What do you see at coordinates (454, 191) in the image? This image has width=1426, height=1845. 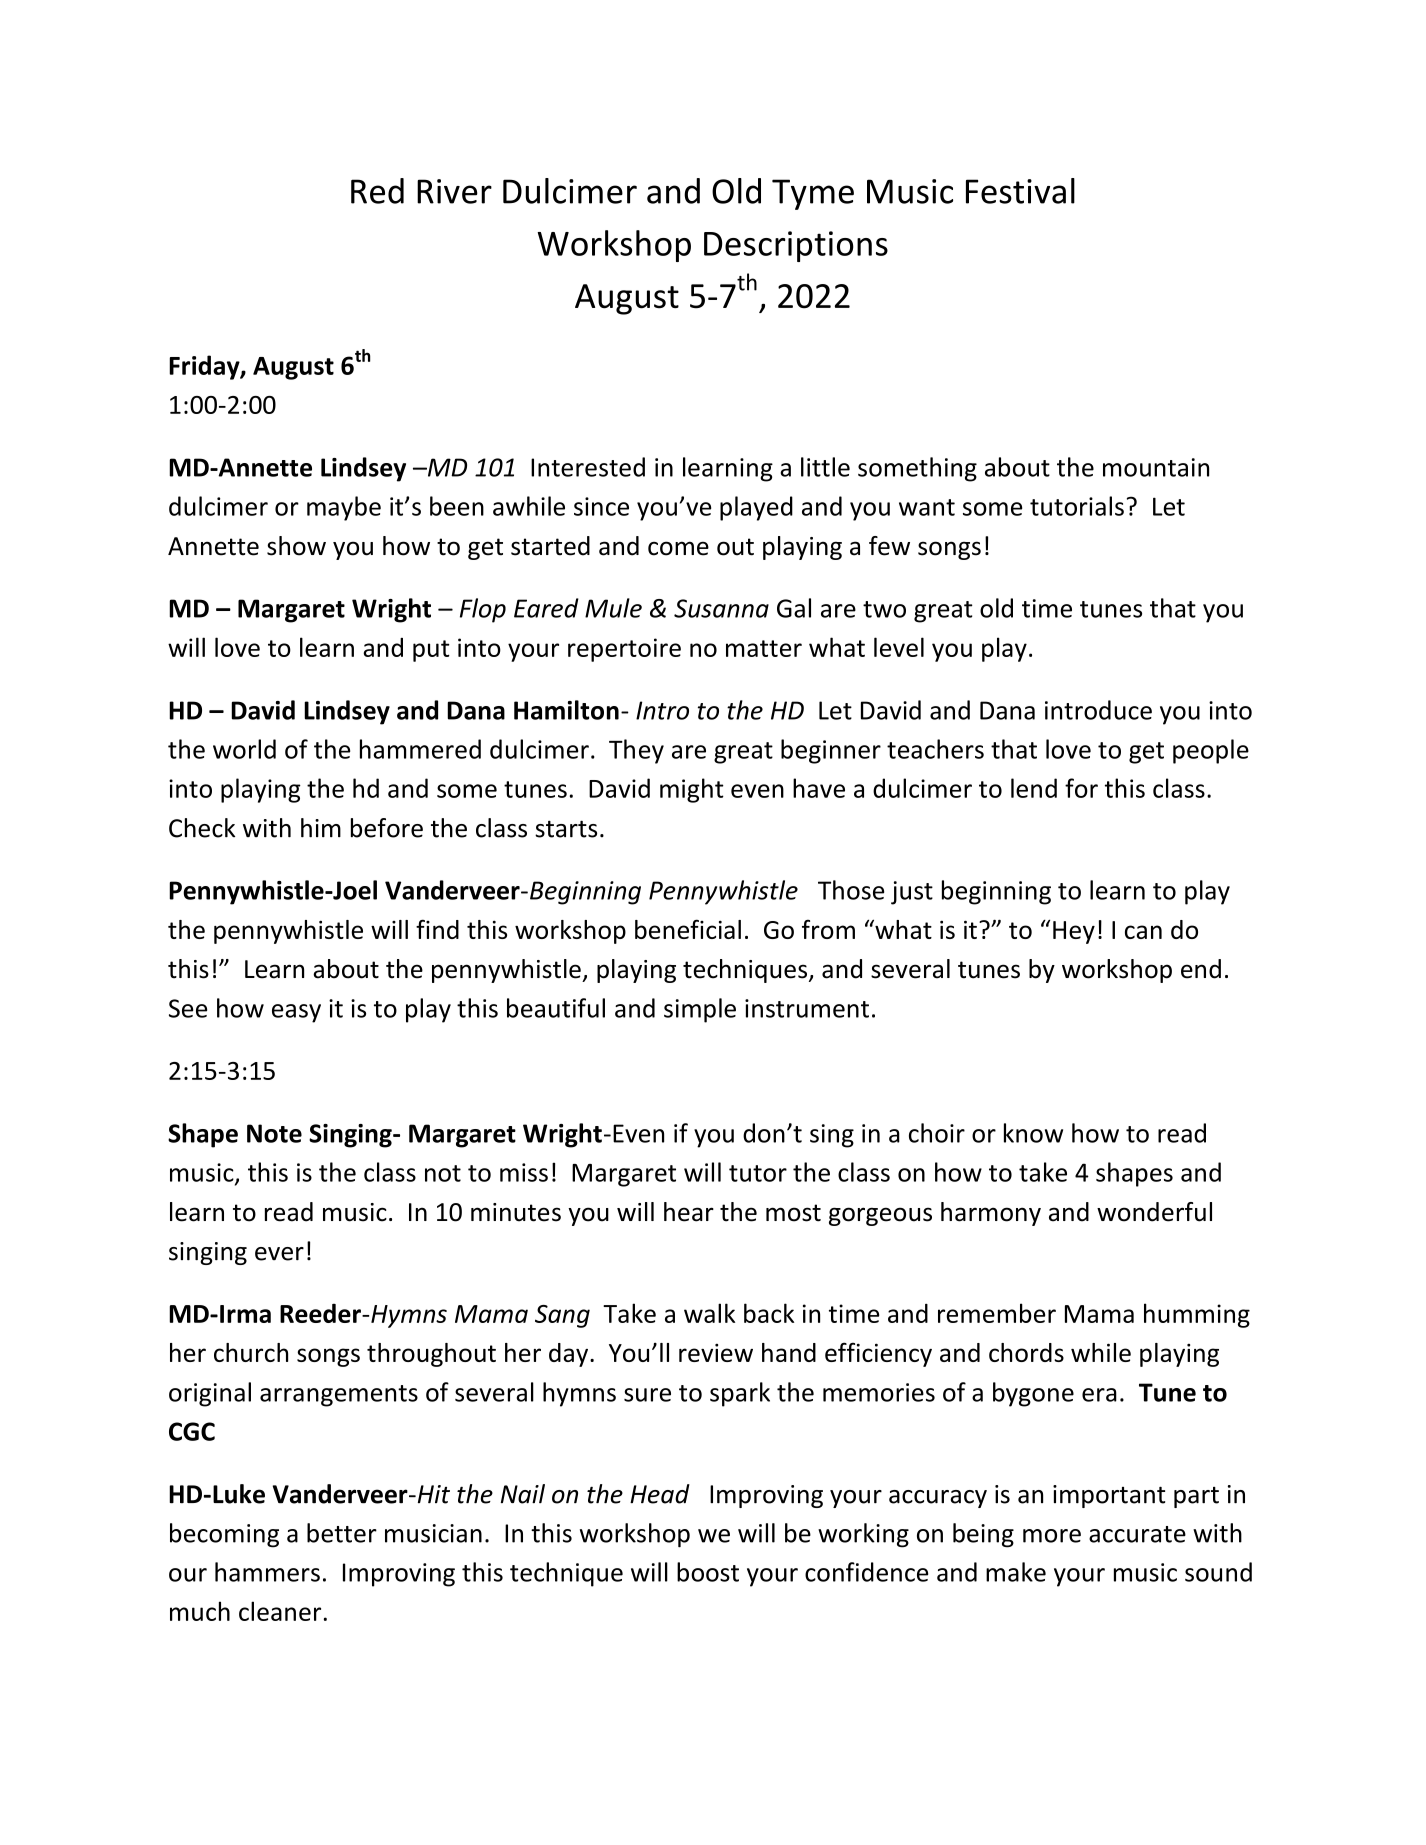 I see `River` at bounding box center [454, 191].
